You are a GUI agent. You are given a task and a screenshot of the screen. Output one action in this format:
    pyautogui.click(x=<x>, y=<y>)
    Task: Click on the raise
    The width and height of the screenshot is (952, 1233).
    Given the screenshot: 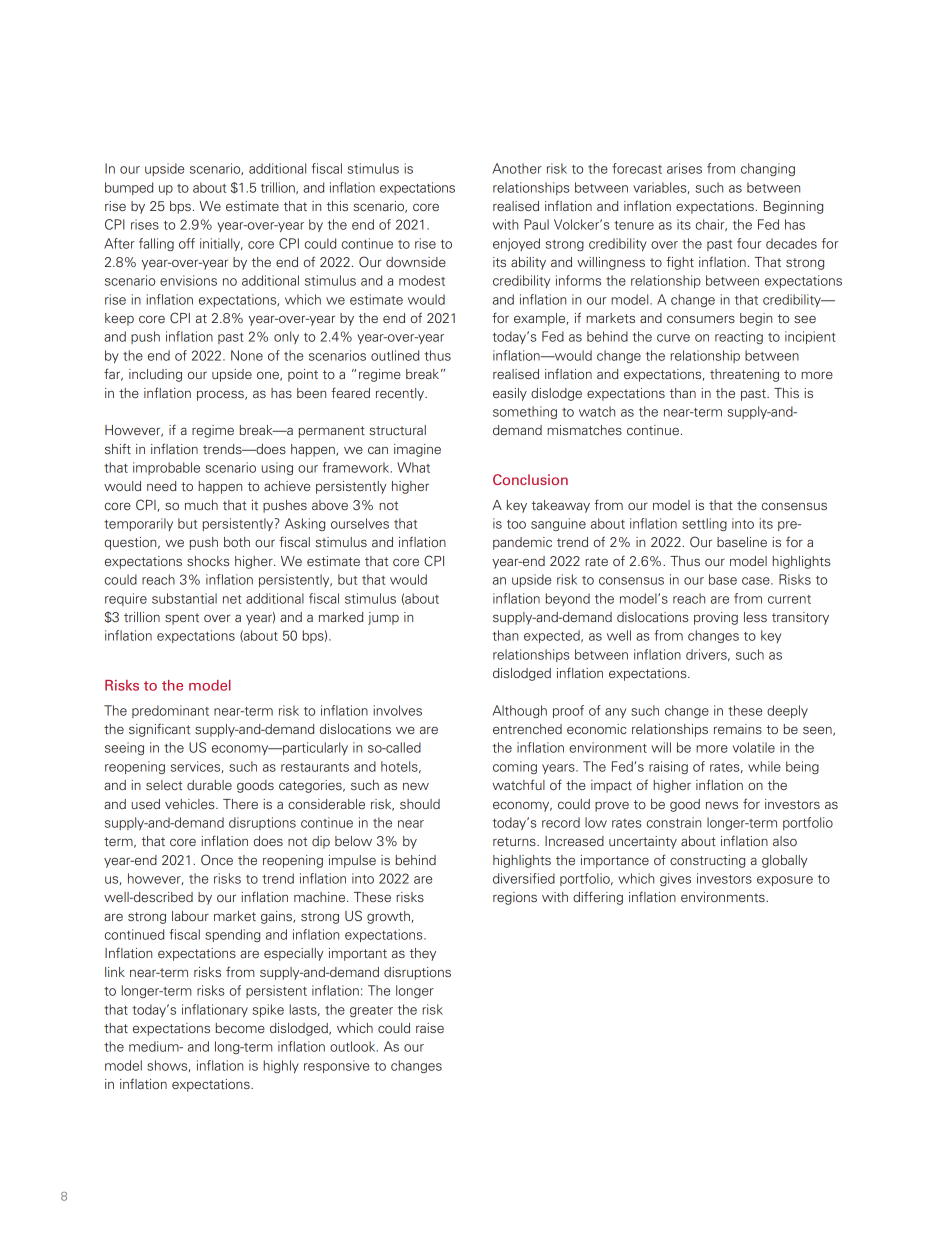 What is the action you would take?
    pyautogui.click(x=430, y=1028)
